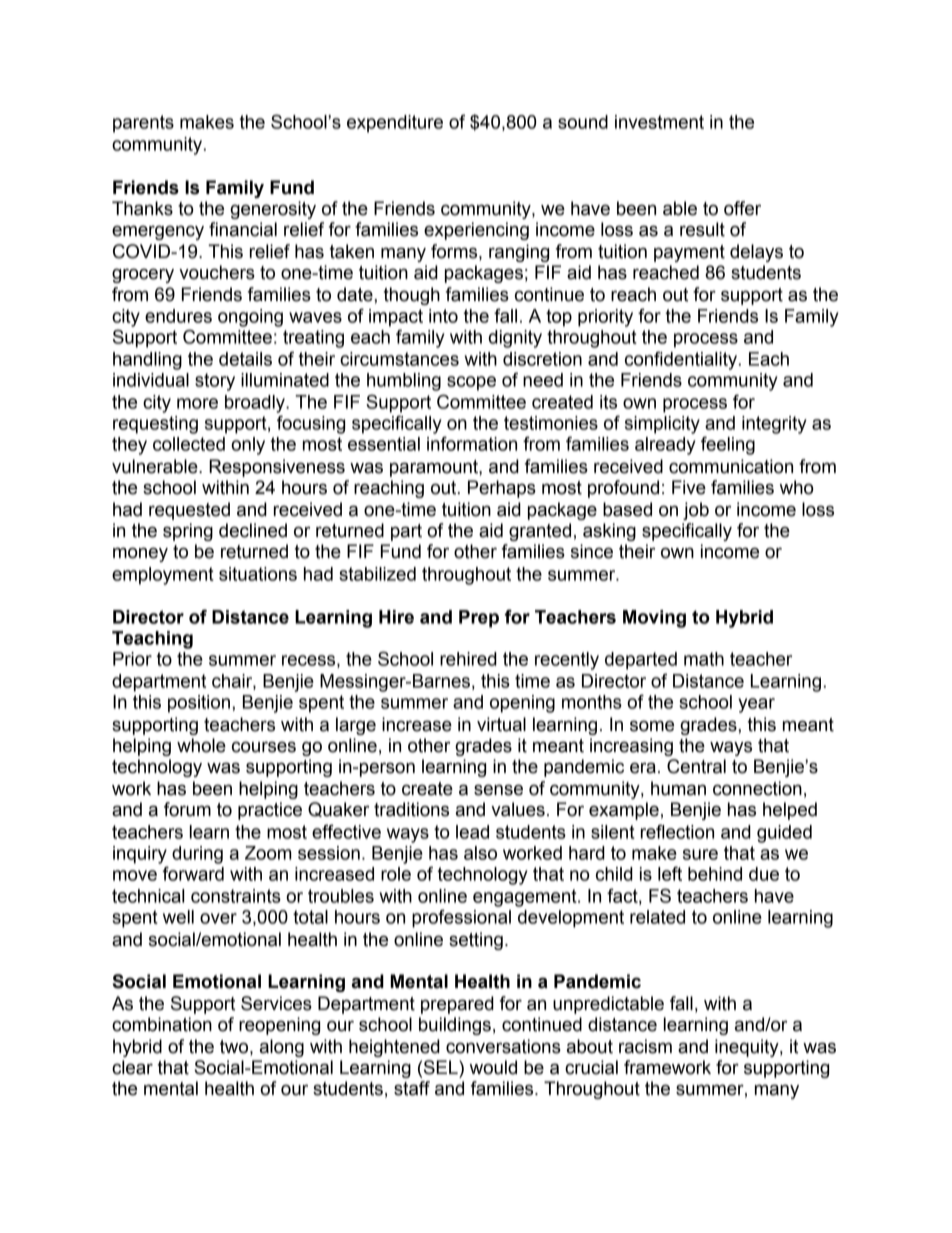 Image resolution: width=952 pixels, height=1233 pixels. What do you see at coordinates (498, 790) in the document?
I see `sense` at bounding box center [498, 790].
